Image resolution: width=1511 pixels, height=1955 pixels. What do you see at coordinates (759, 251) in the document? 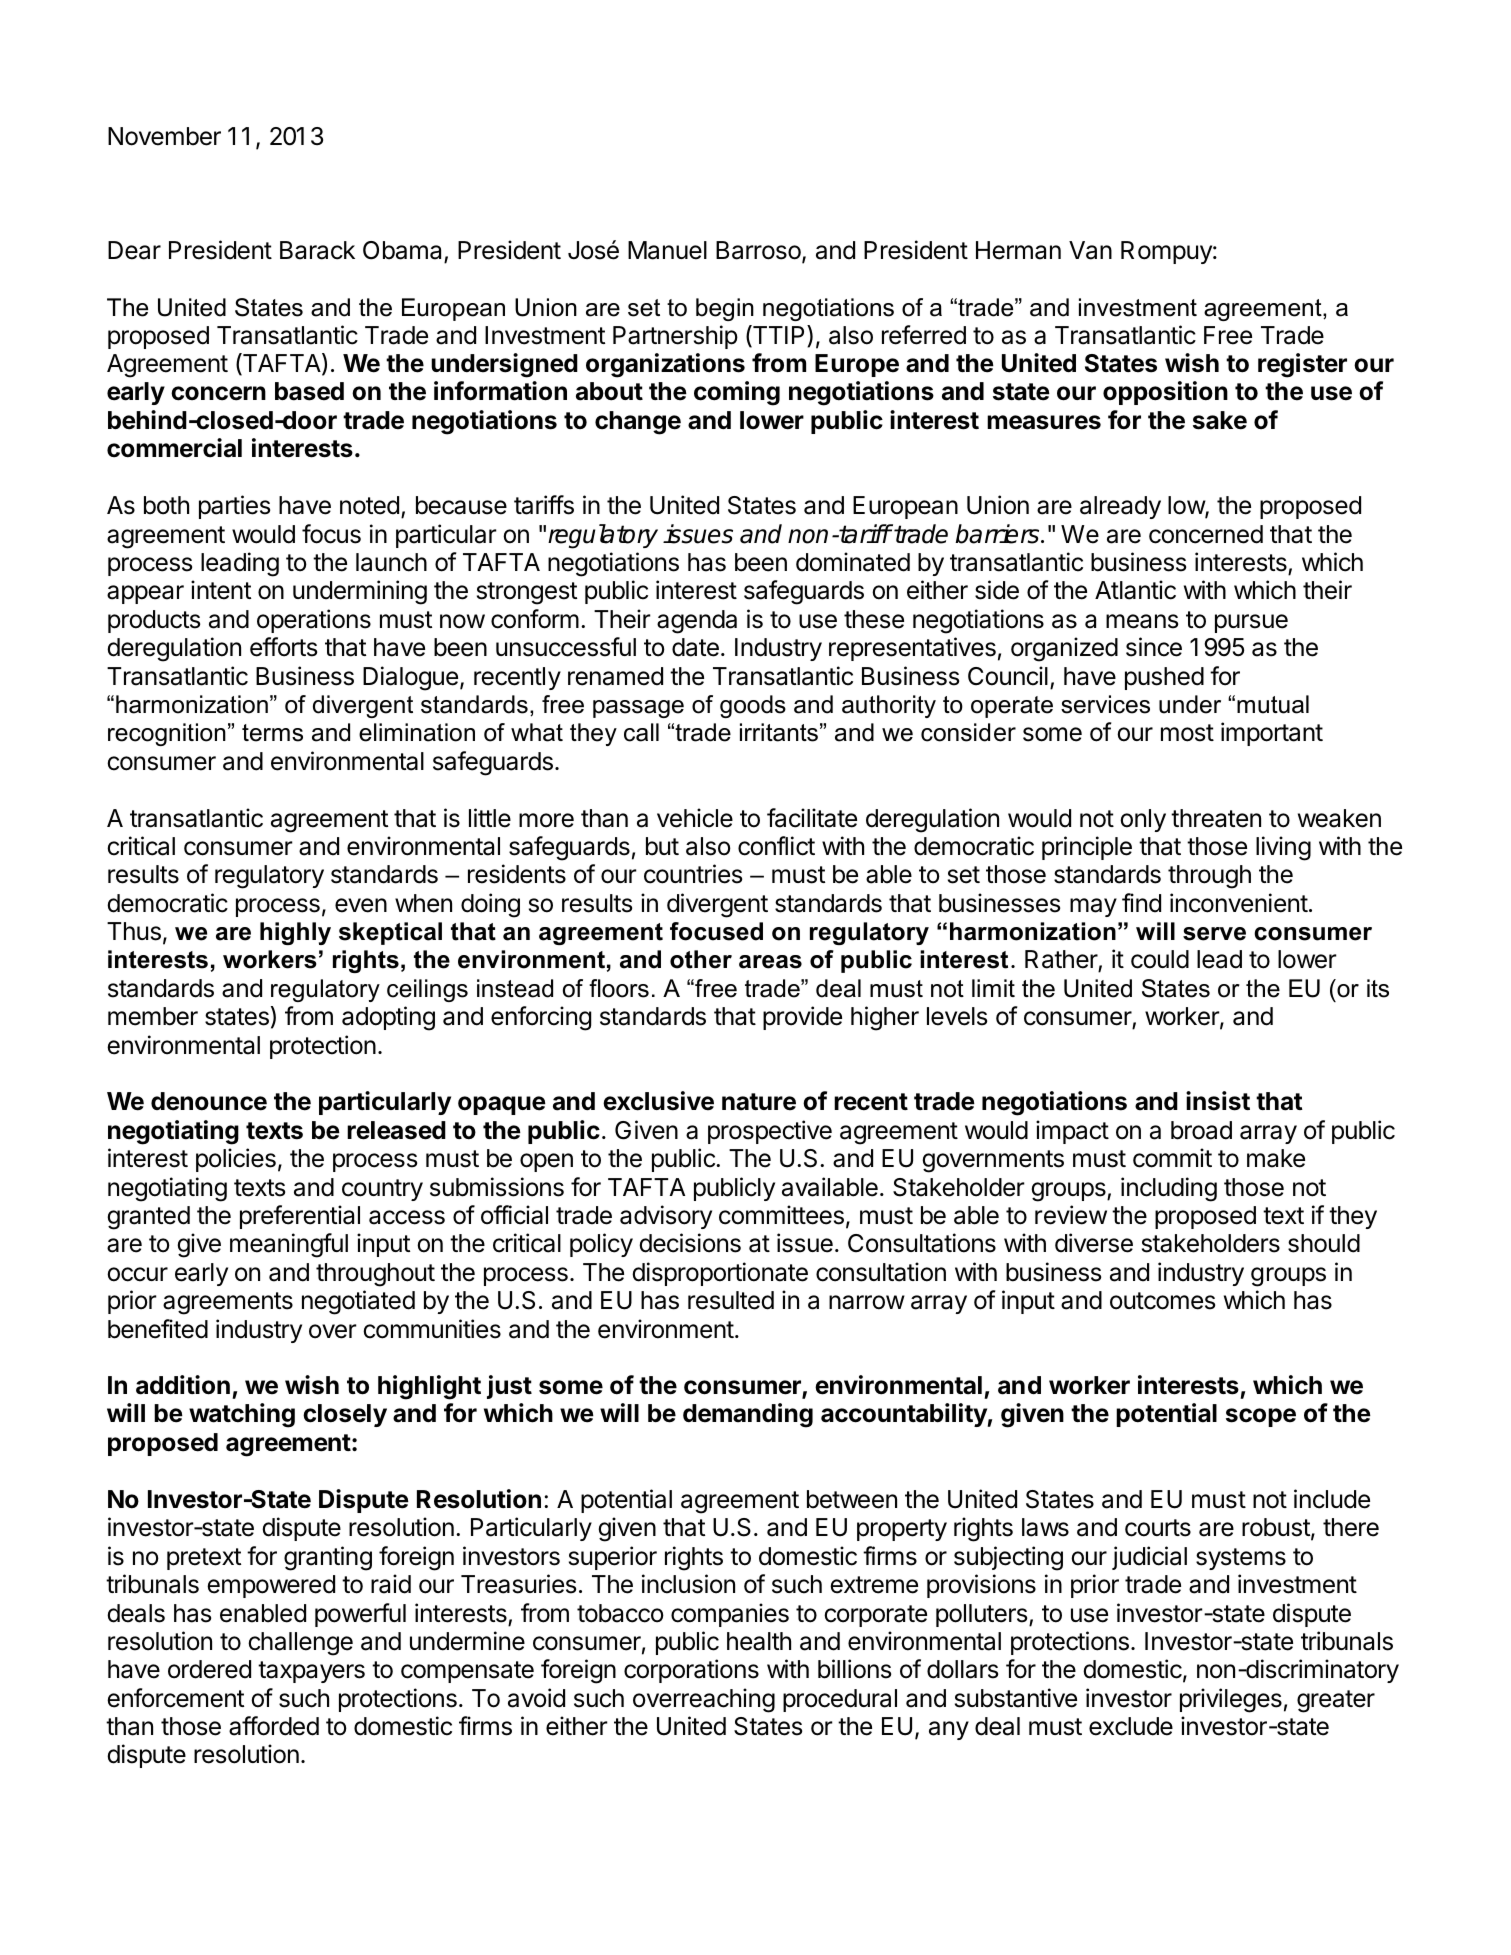
I see `Barroso` at bounding box center [759, 251].
